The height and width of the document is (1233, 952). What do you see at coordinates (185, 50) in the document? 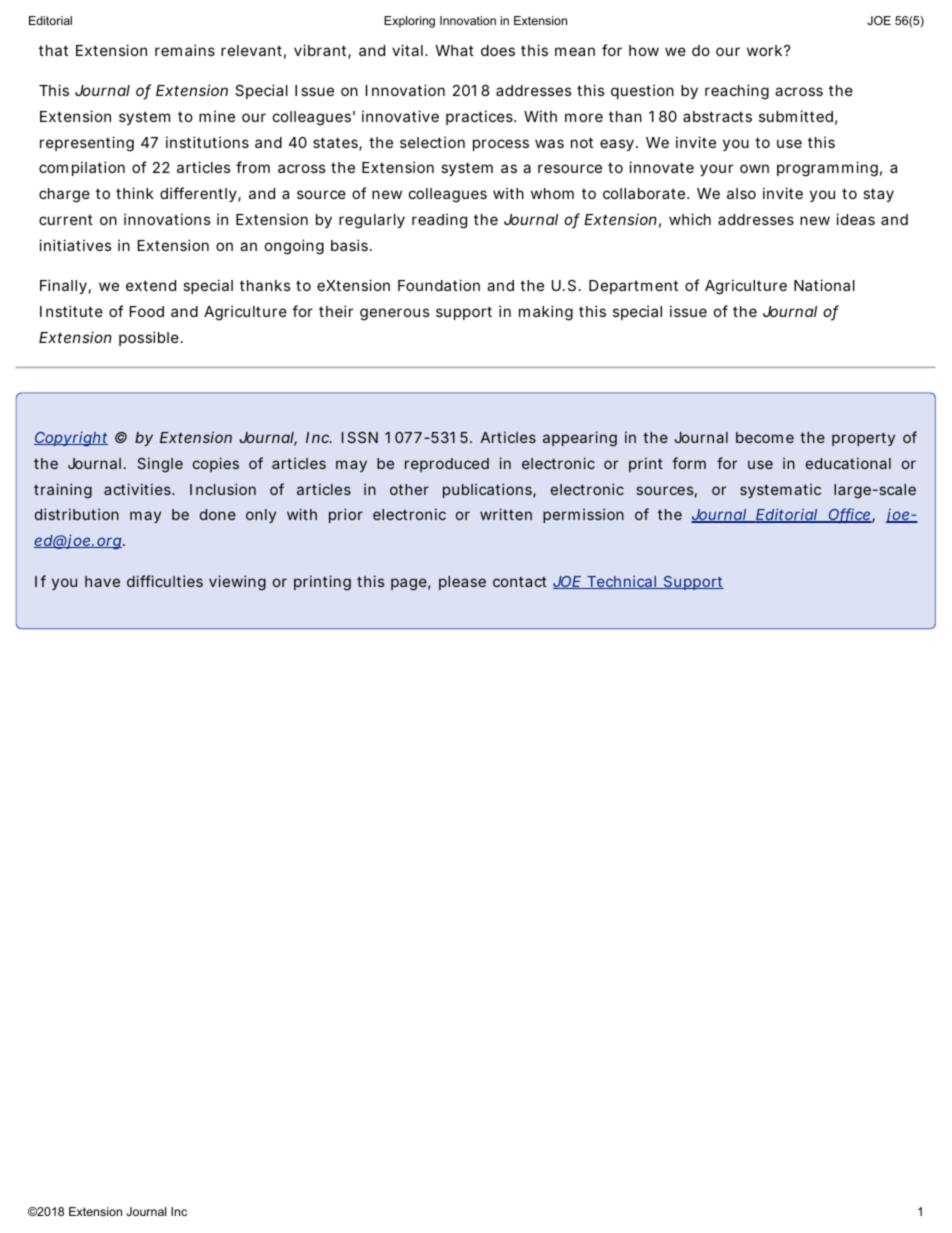
I see `remains` at bounding box center [185, 50].
